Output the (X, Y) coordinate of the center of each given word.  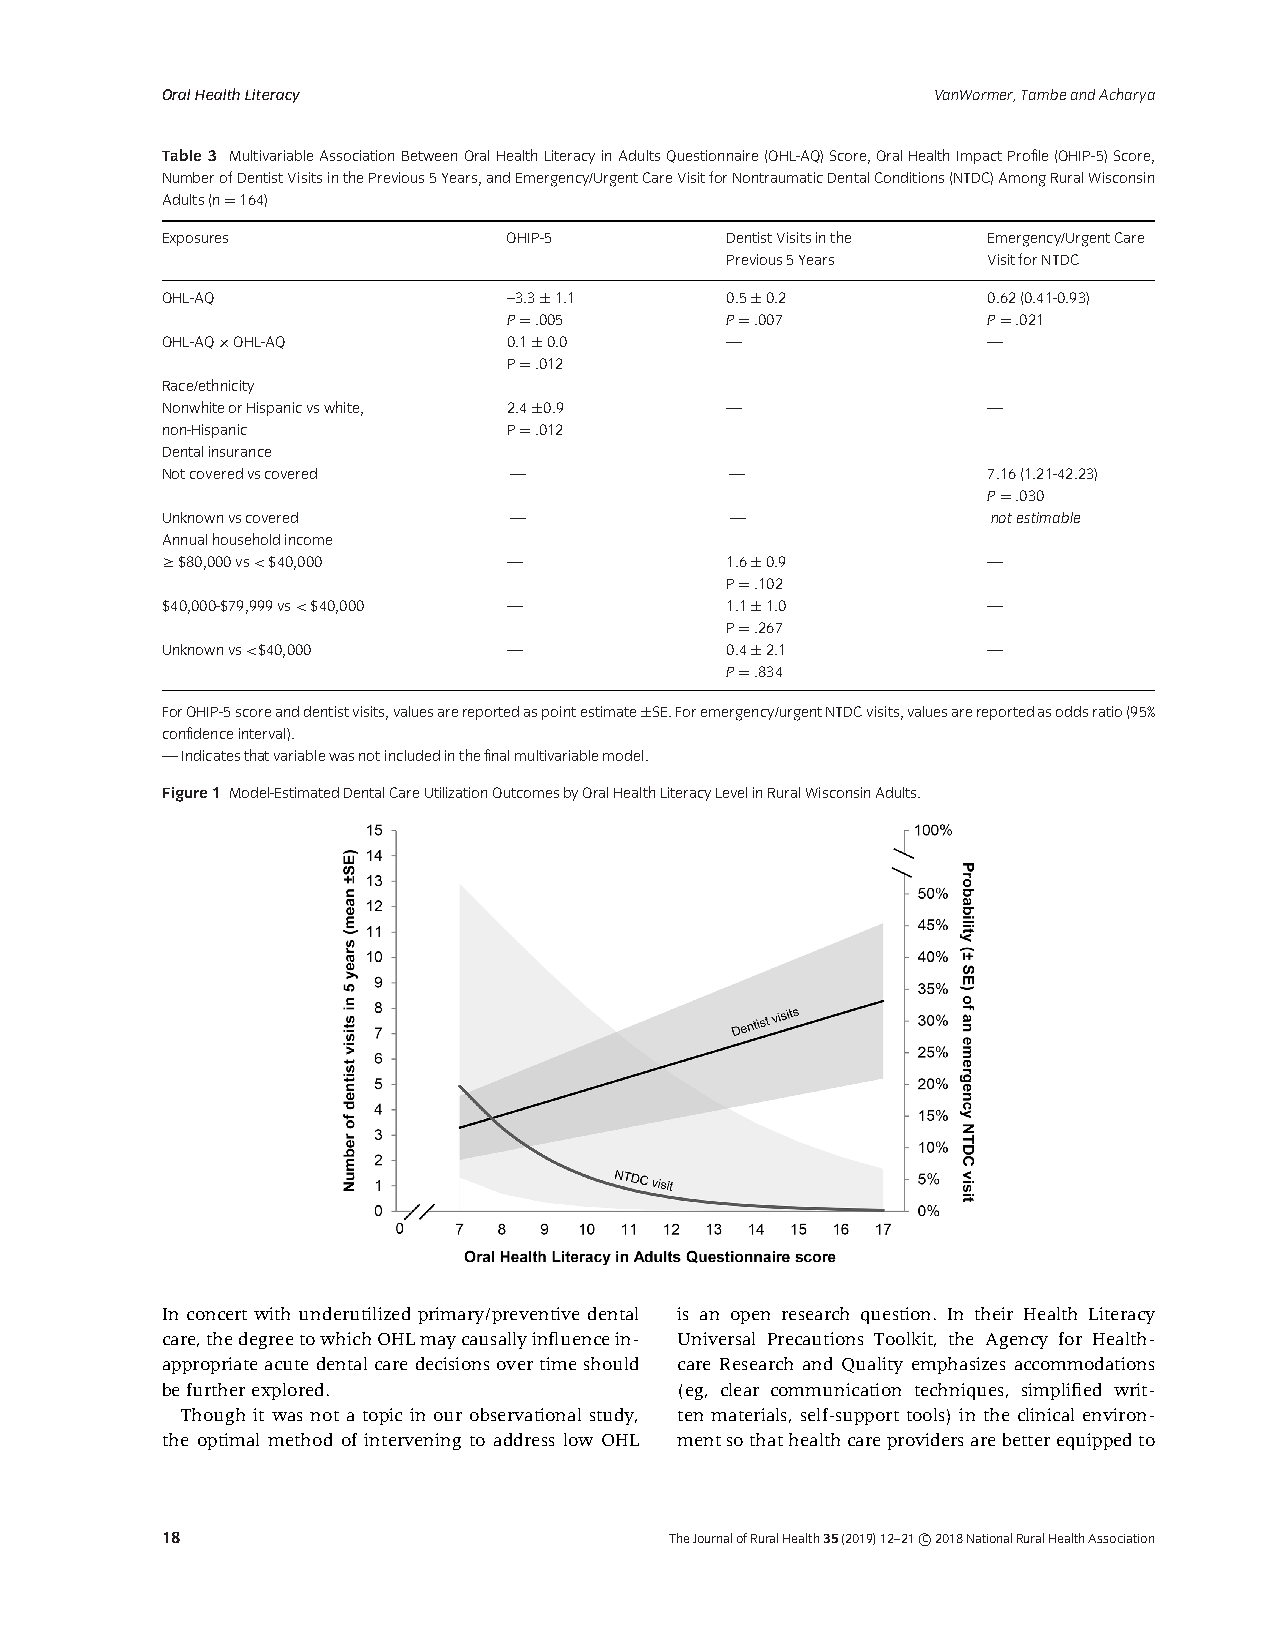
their (994, 1313)
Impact (979, 157)
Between (429, 156)
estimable (1048, 517)
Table (181, 155)
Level (731, 792)
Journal (712, 1538)
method (300, 1439)
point (559, 713)
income (308, 539)
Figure (185, 794)
